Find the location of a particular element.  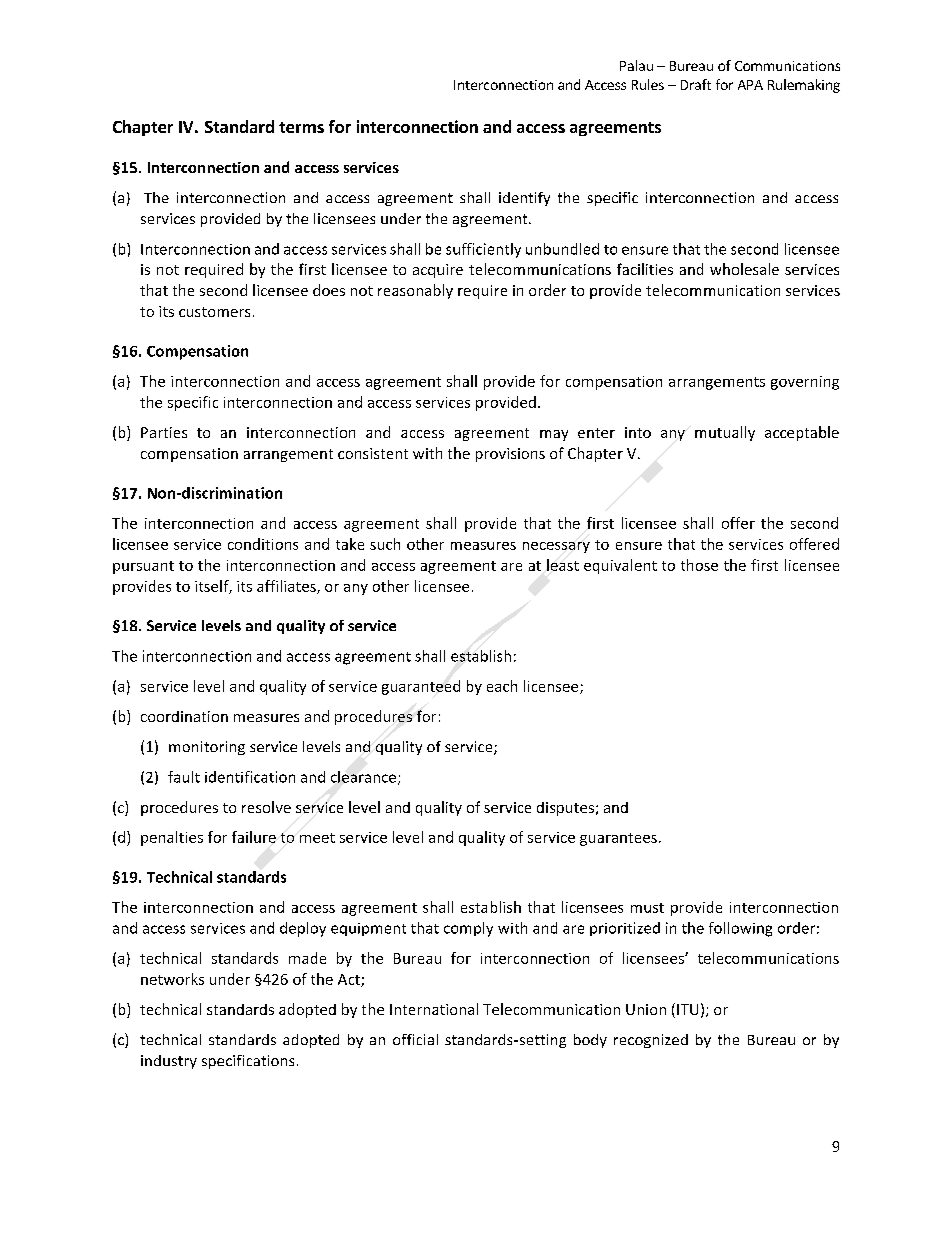

provisions is located at coordinates (510, 455).
